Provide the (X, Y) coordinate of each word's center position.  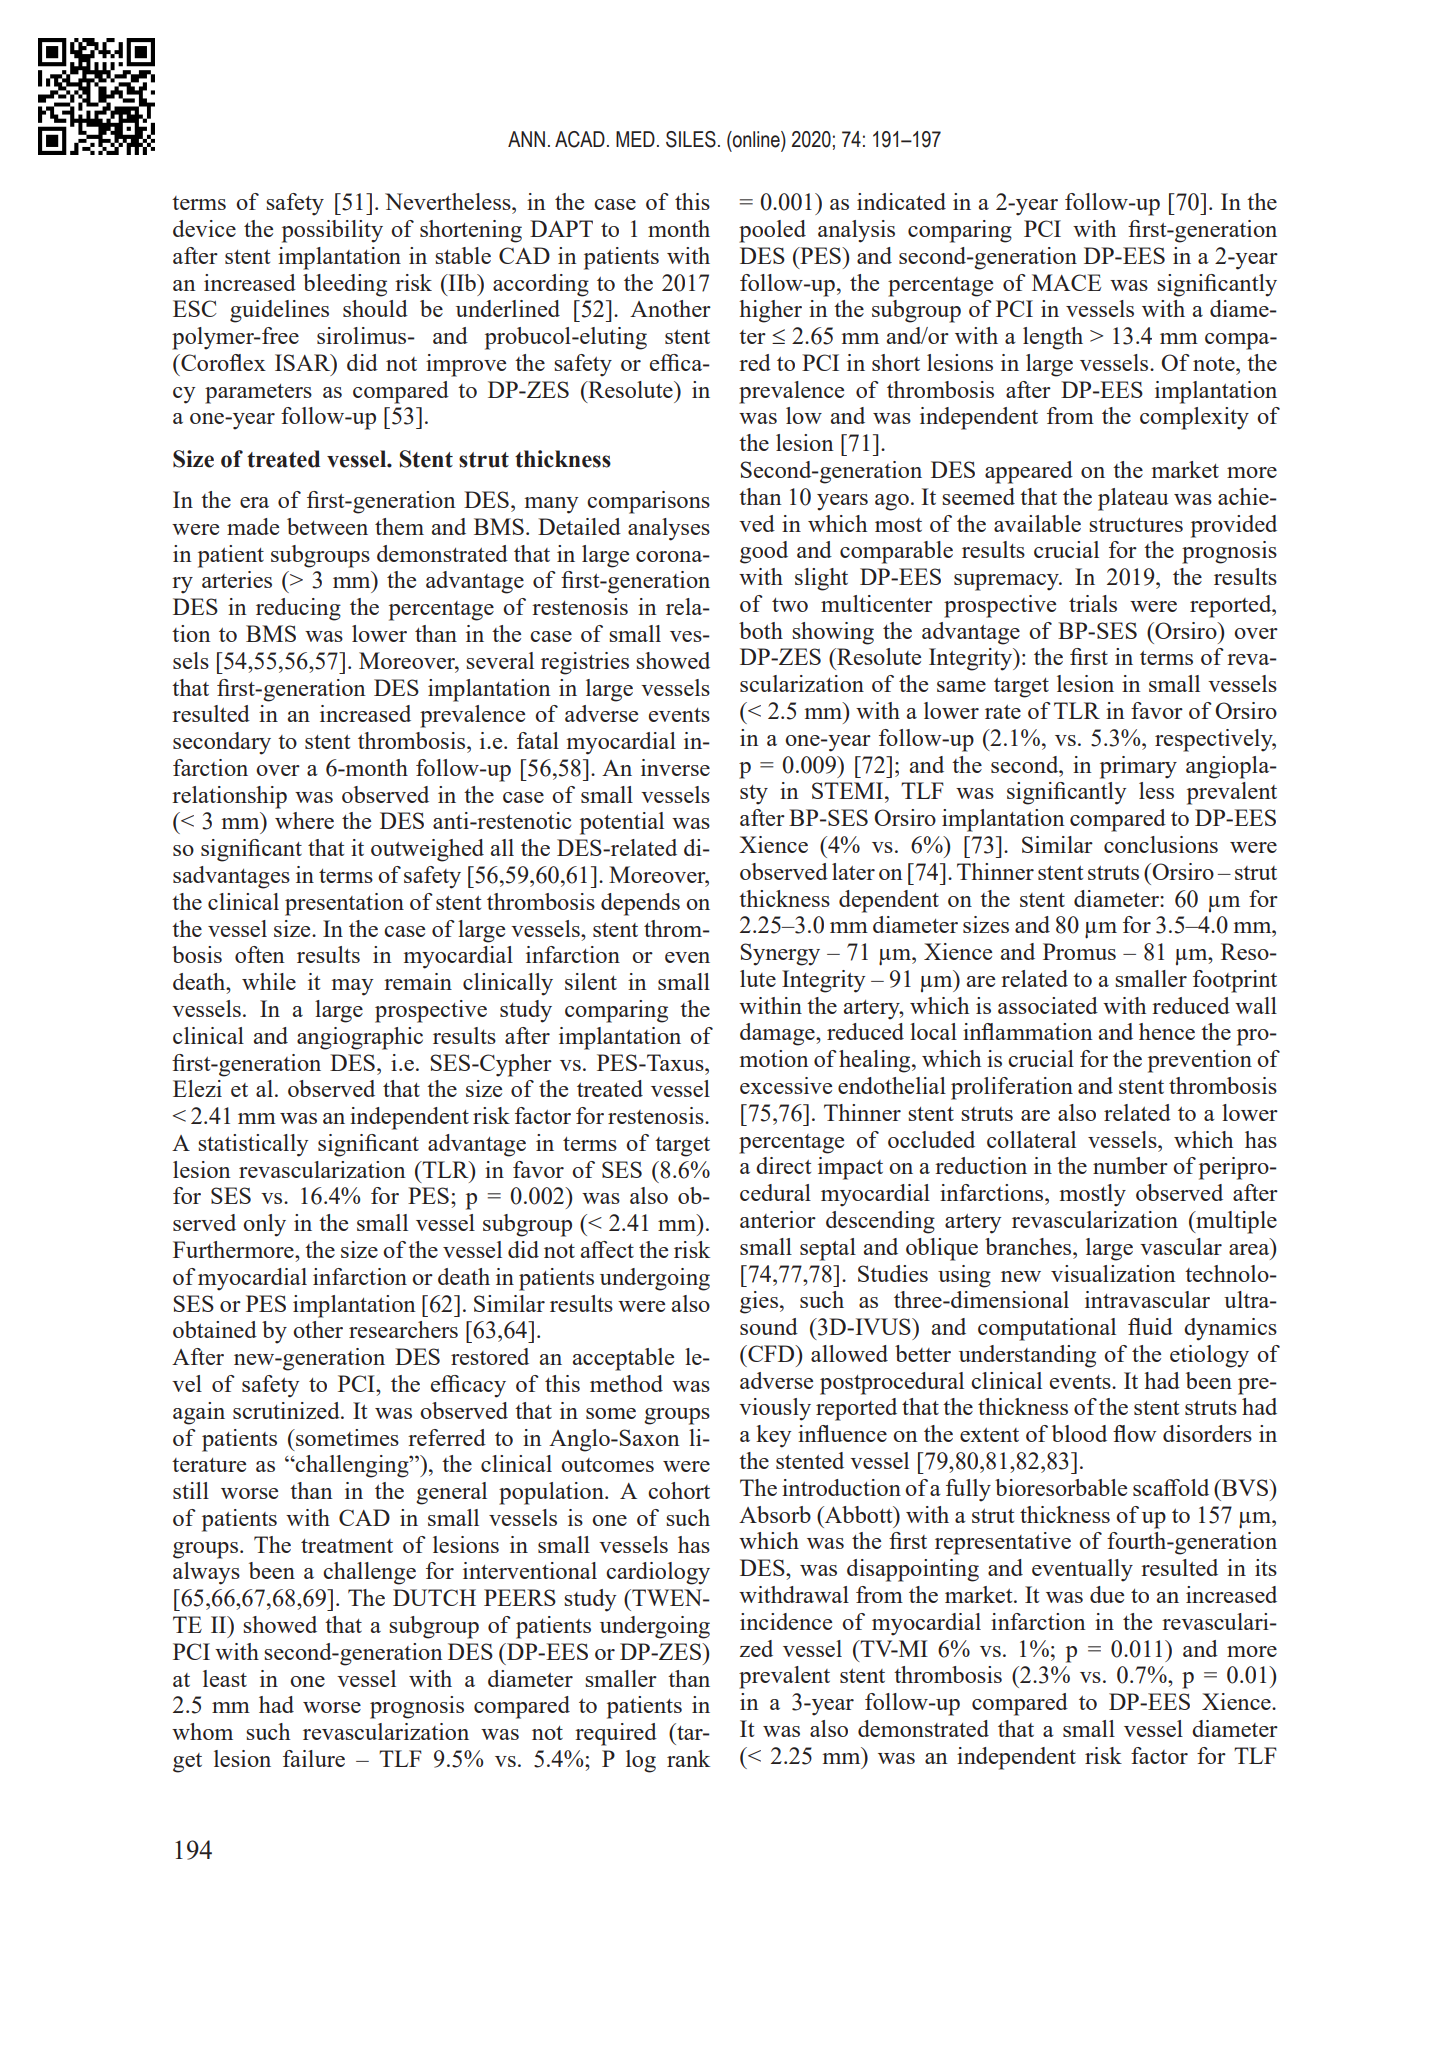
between (327, 526)
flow (1135, 1433)
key (773, 1436)
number (1130, 1165)
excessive (786, 1085)
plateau (1133, 499)
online (756, 139)
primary (1138, 767)
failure (314, 1758)
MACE (1066, 282)
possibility (332, 231)
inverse (675, 767)
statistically (253, 1145)
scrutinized (287, 1410)
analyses (669, 529)
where (304, 820)
